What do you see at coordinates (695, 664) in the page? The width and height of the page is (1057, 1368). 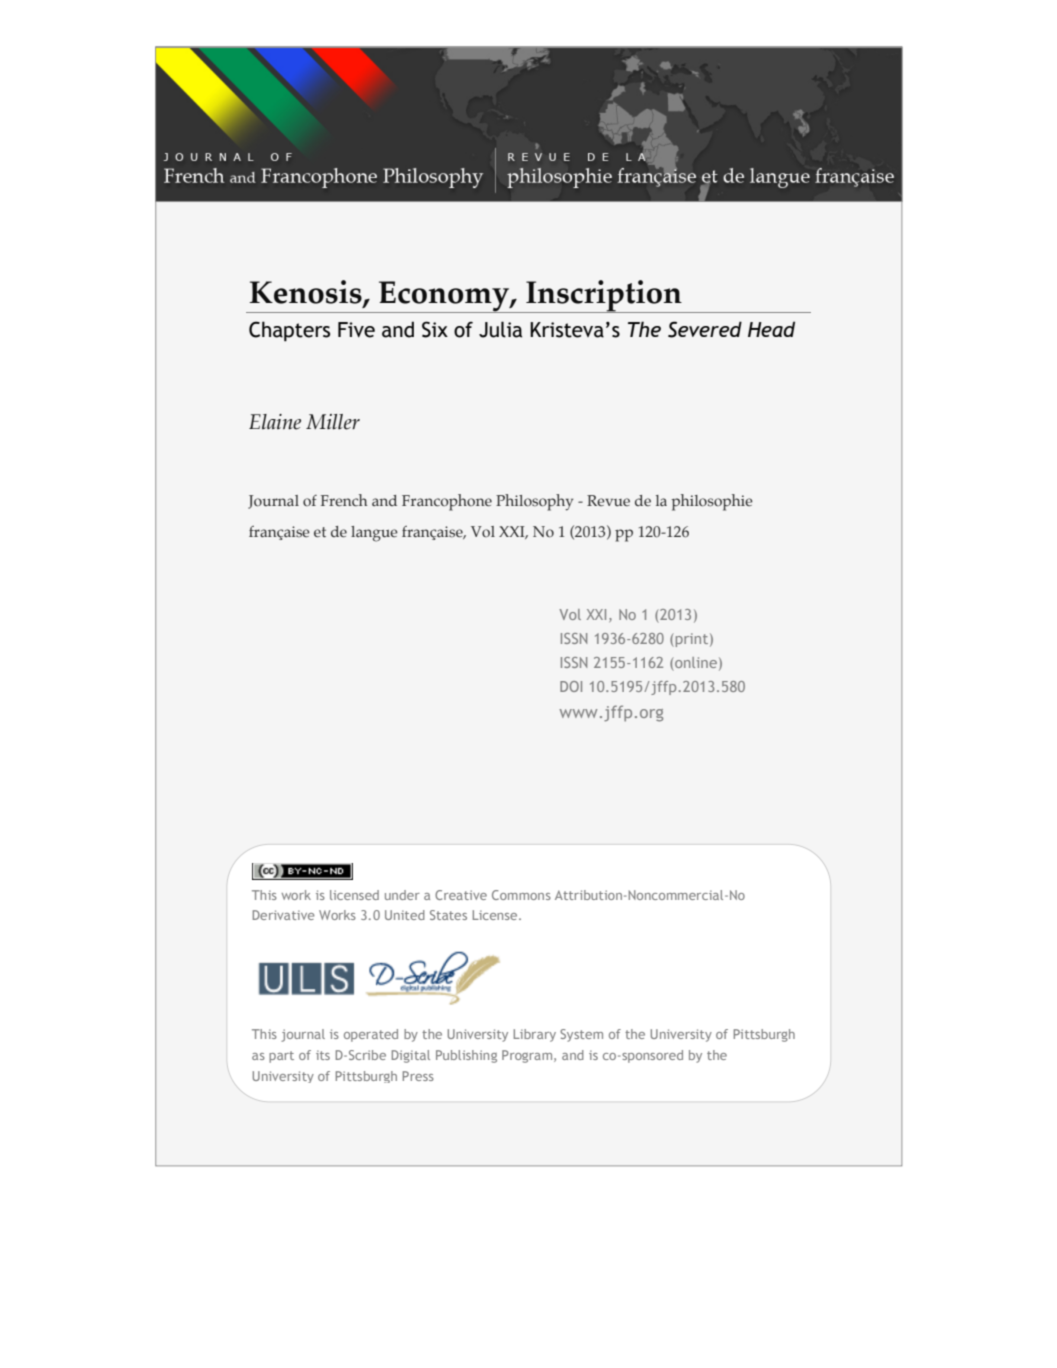 I see `online` at bounding box center [695, 664].
